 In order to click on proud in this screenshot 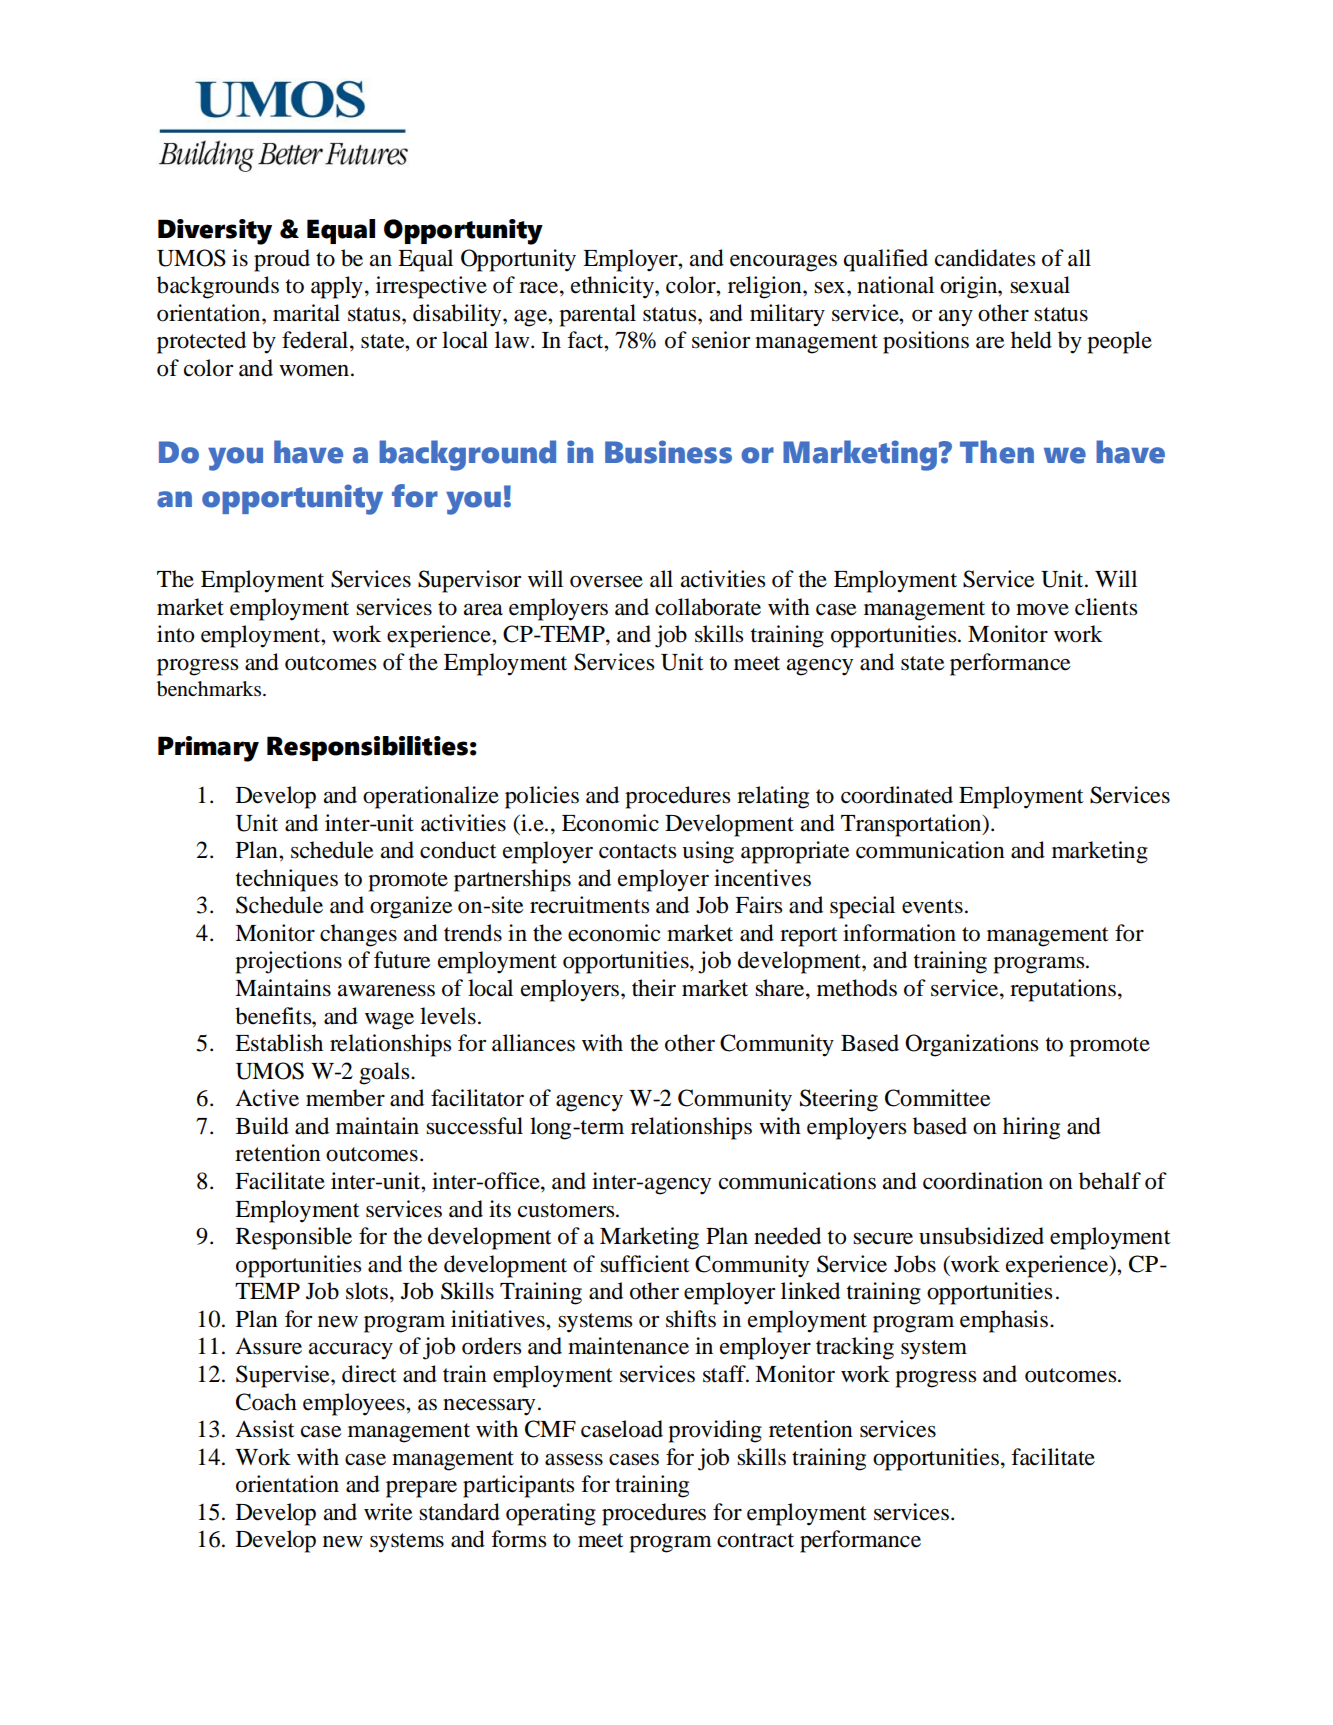, I will do `click(282, 260)`.
